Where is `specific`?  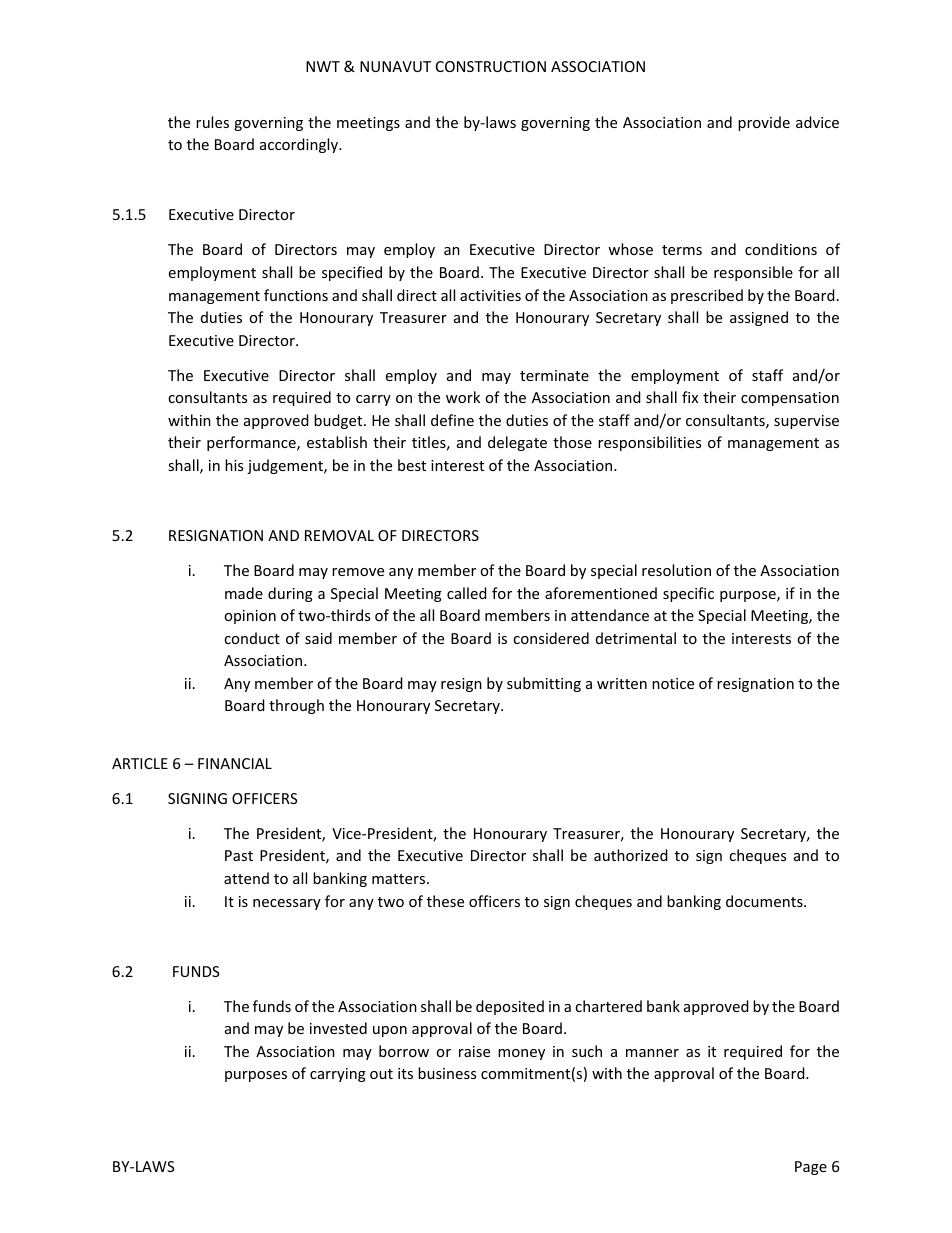
specific is located at coordinates (688, 594).
